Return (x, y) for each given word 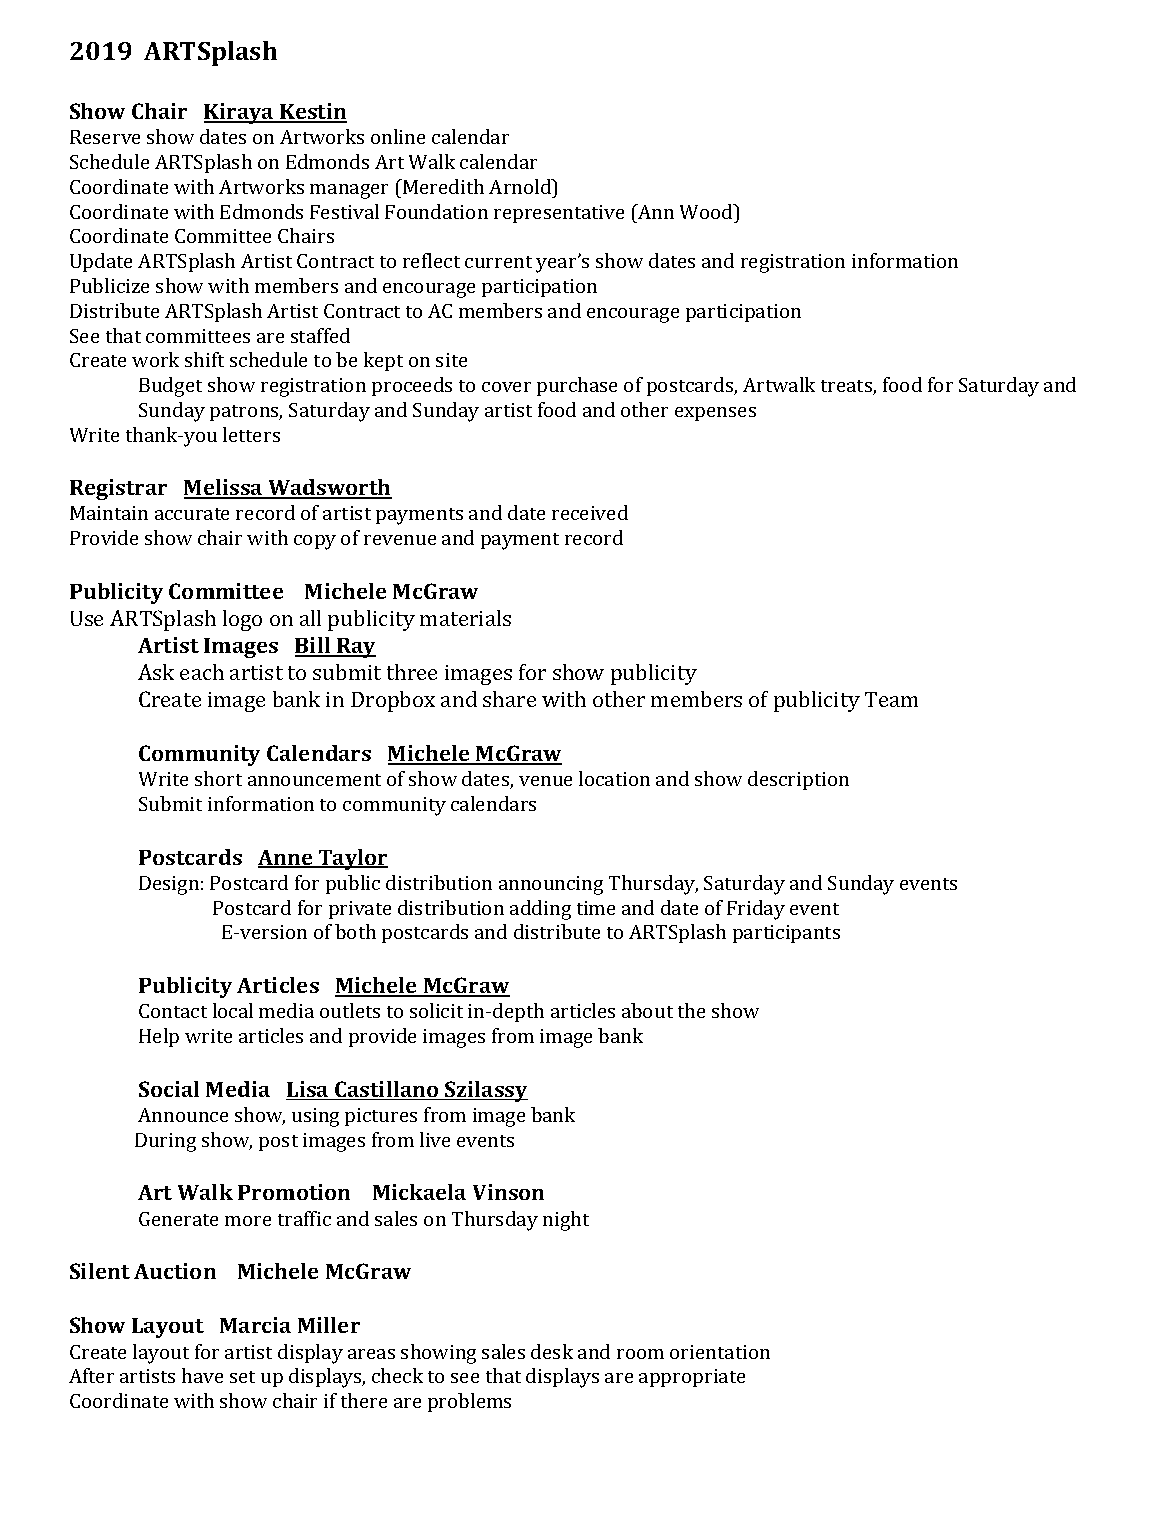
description (798, 780)
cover (506, 387)
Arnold (521, 186)
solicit (436, 1010)
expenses (715, 414)
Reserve (105, 137)
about (647, 1010)
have (202, 1375)
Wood (707, 211)
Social (169, 1089)
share (509, 699)
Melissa (224, 488)
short (218, 778)
